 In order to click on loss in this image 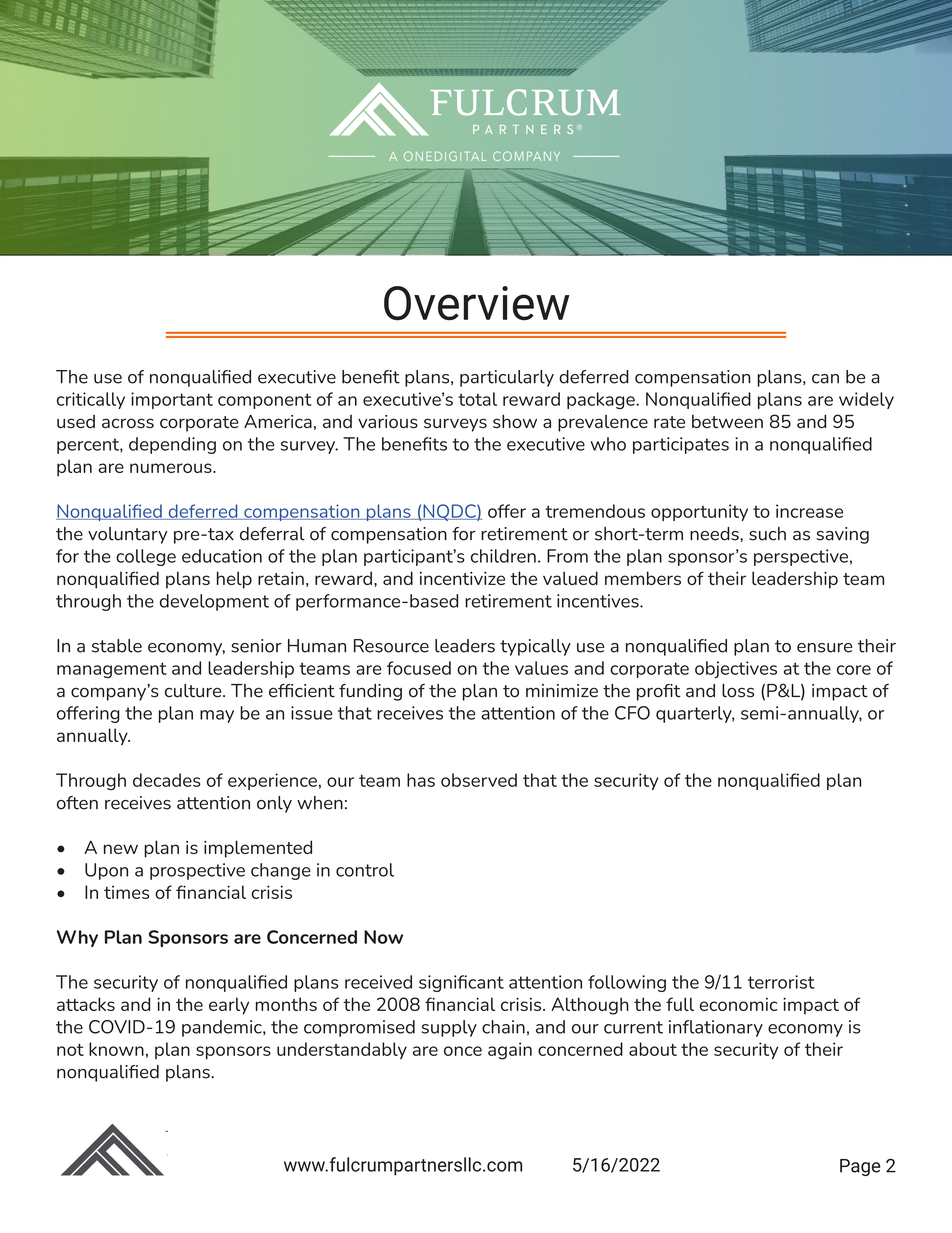, I will do `click(738, 691)`.
